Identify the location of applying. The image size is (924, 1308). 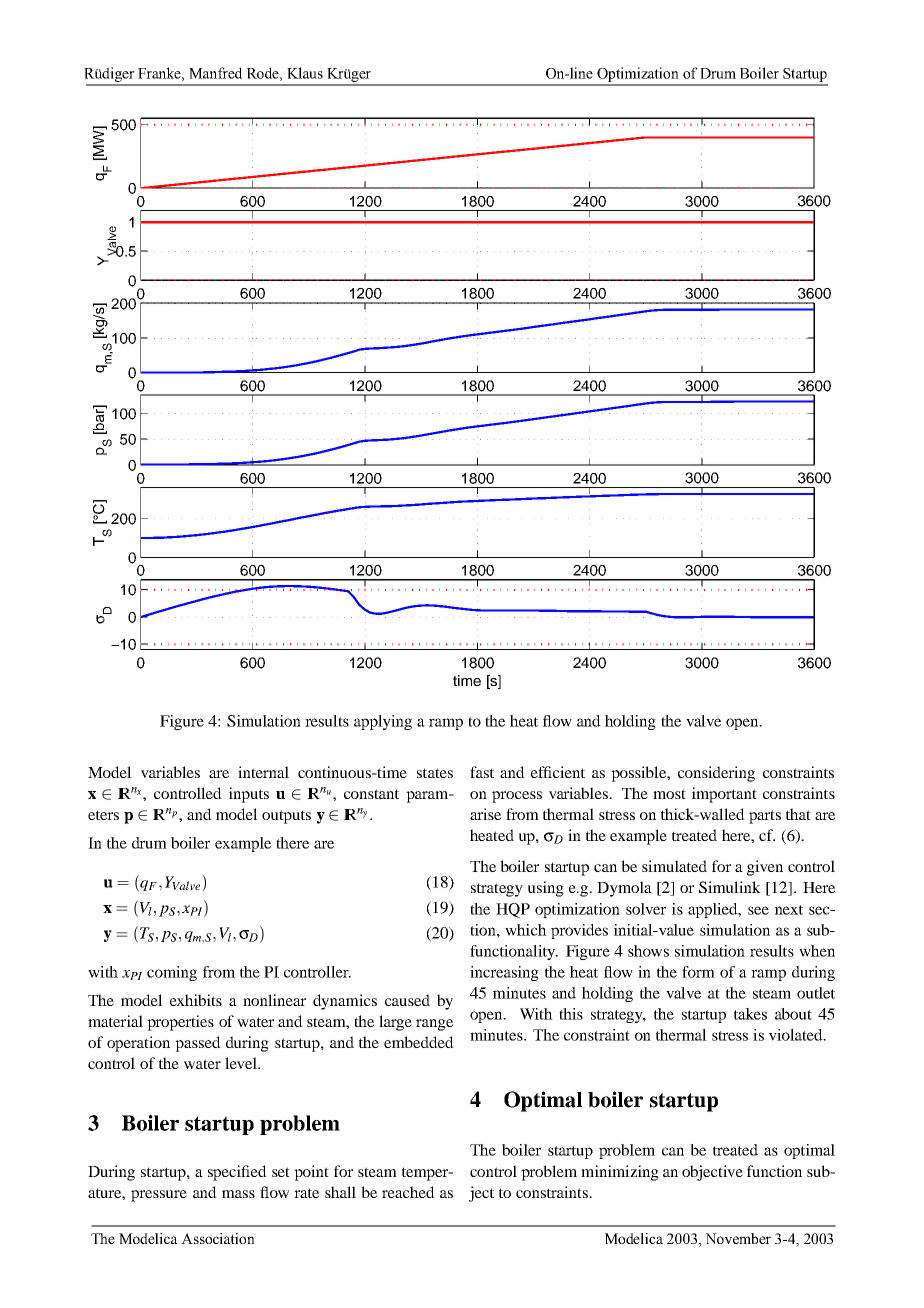
(383, 722).
